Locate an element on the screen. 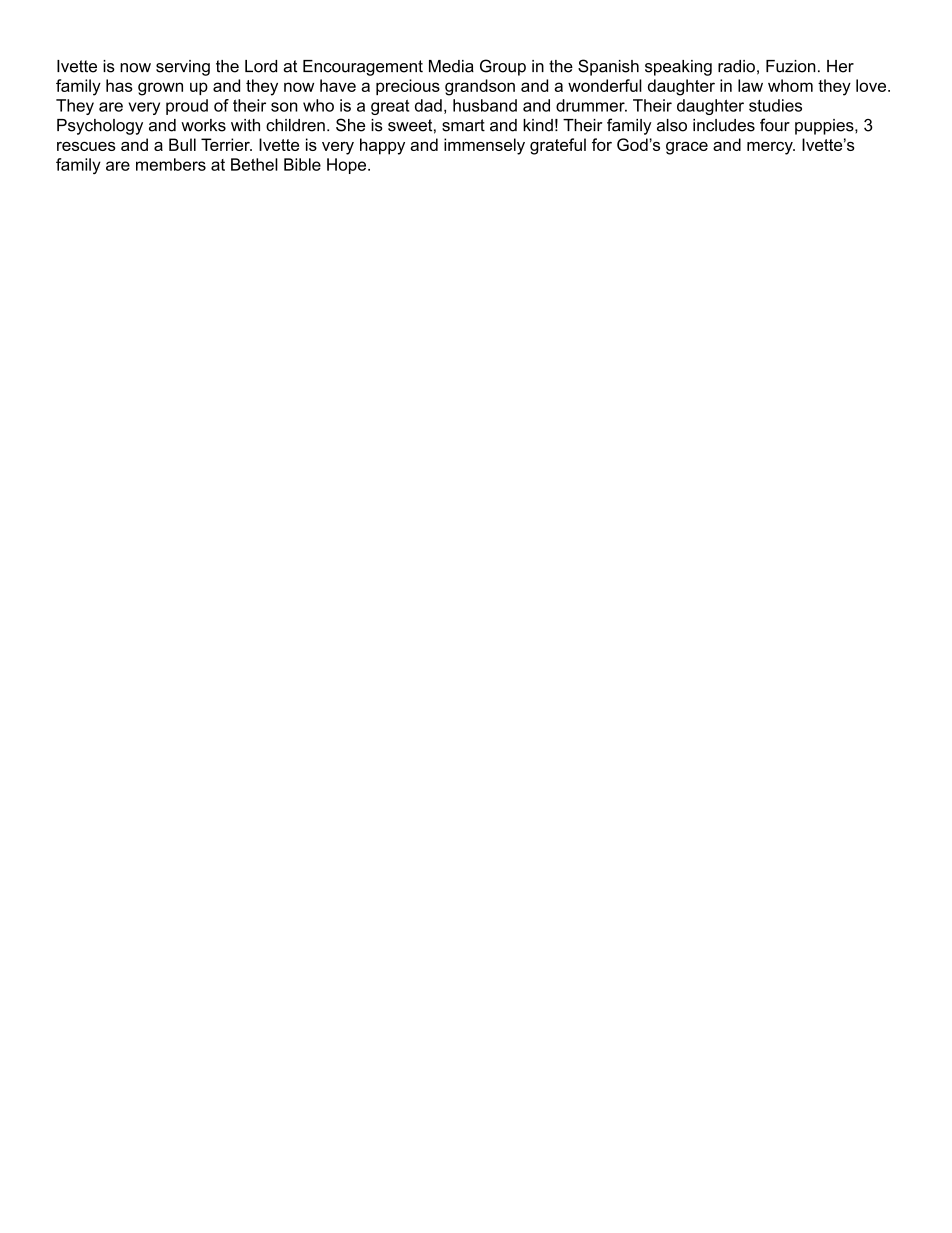  Group is located at coordinates (503, 67).
